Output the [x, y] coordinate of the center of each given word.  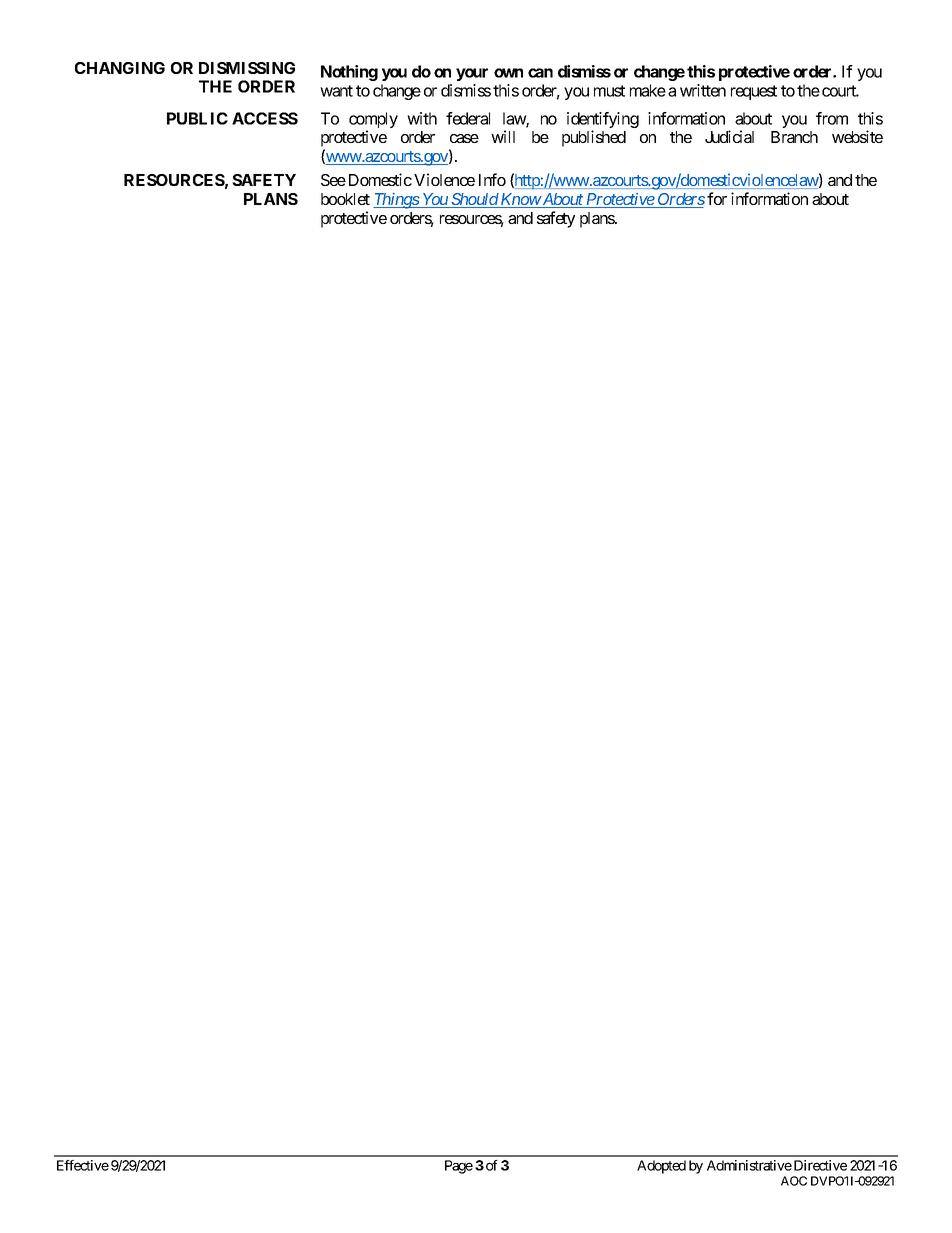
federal [468, 118]
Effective [83, 1165]
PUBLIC [197, 118]
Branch [794, 137]
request [754, 92]
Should [474, 200]
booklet [345, 199]
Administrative [749, 1165]
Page [459, 1167]
